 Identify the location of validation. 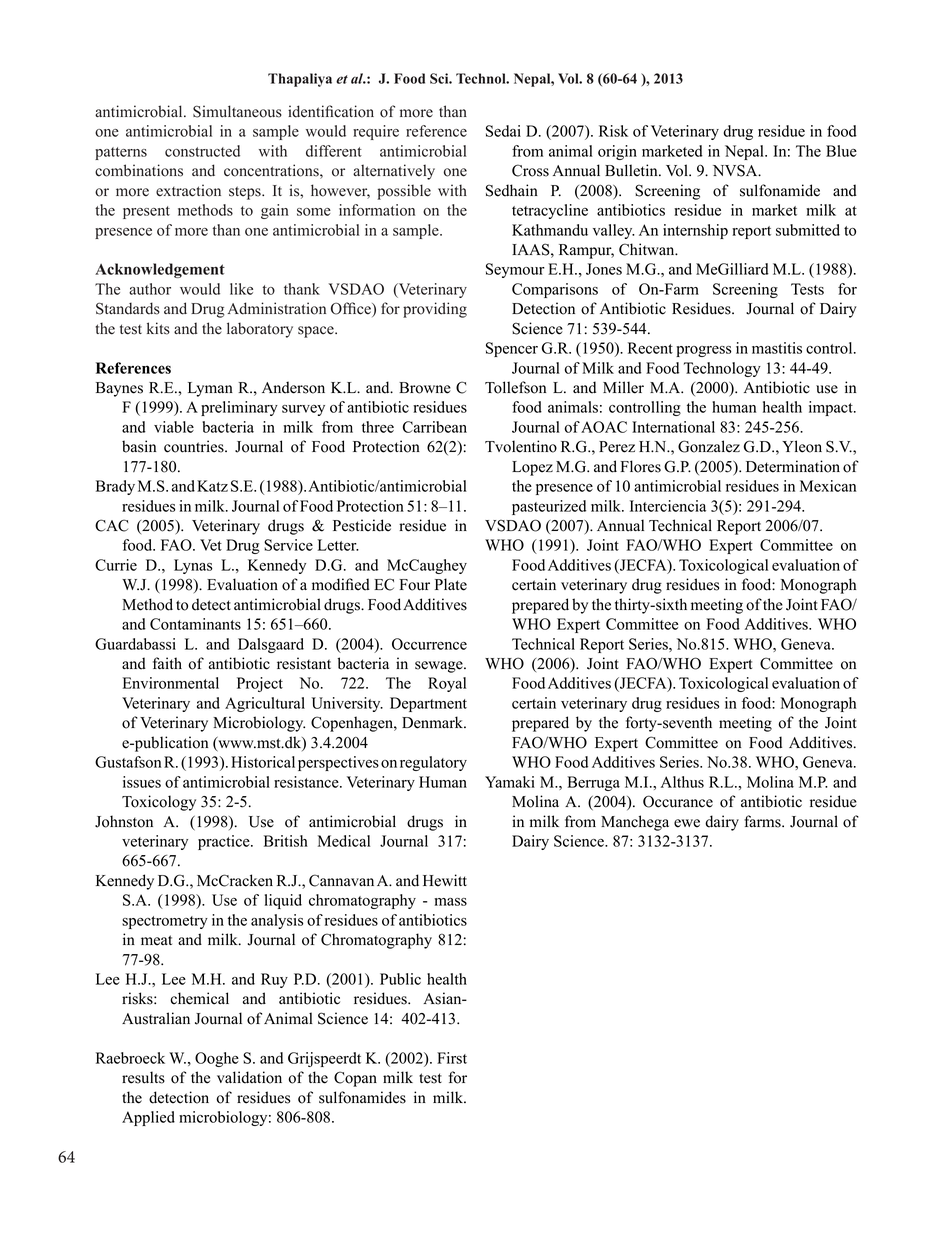
(249, 1077).
